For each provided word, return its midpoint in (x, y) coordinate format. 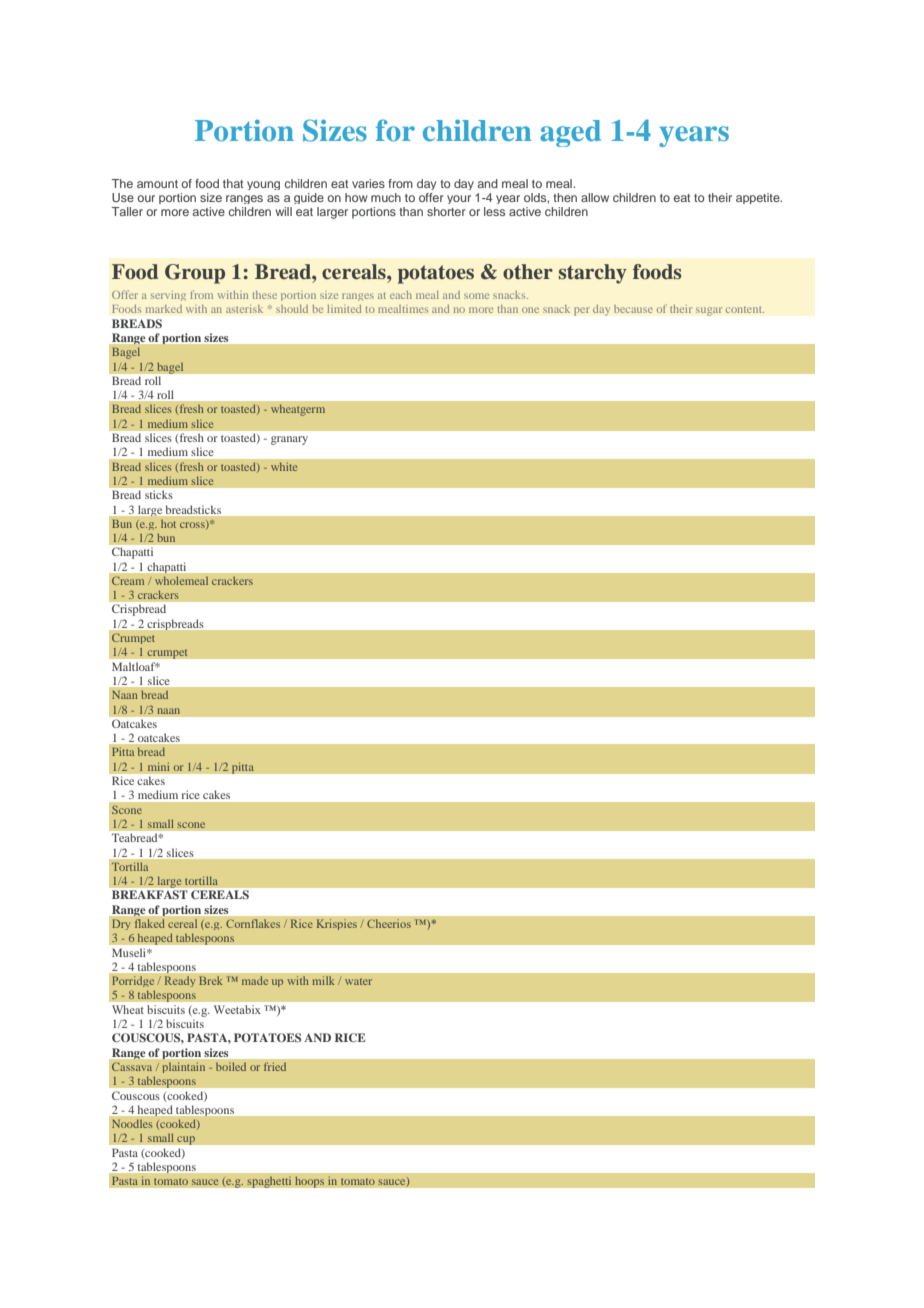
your (459, 199)
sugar (709, 311)
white (284, 467)
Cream (128, 580)
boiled (231, 1067)
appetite (759, 198)
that (233, 183)
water (358, 982)
